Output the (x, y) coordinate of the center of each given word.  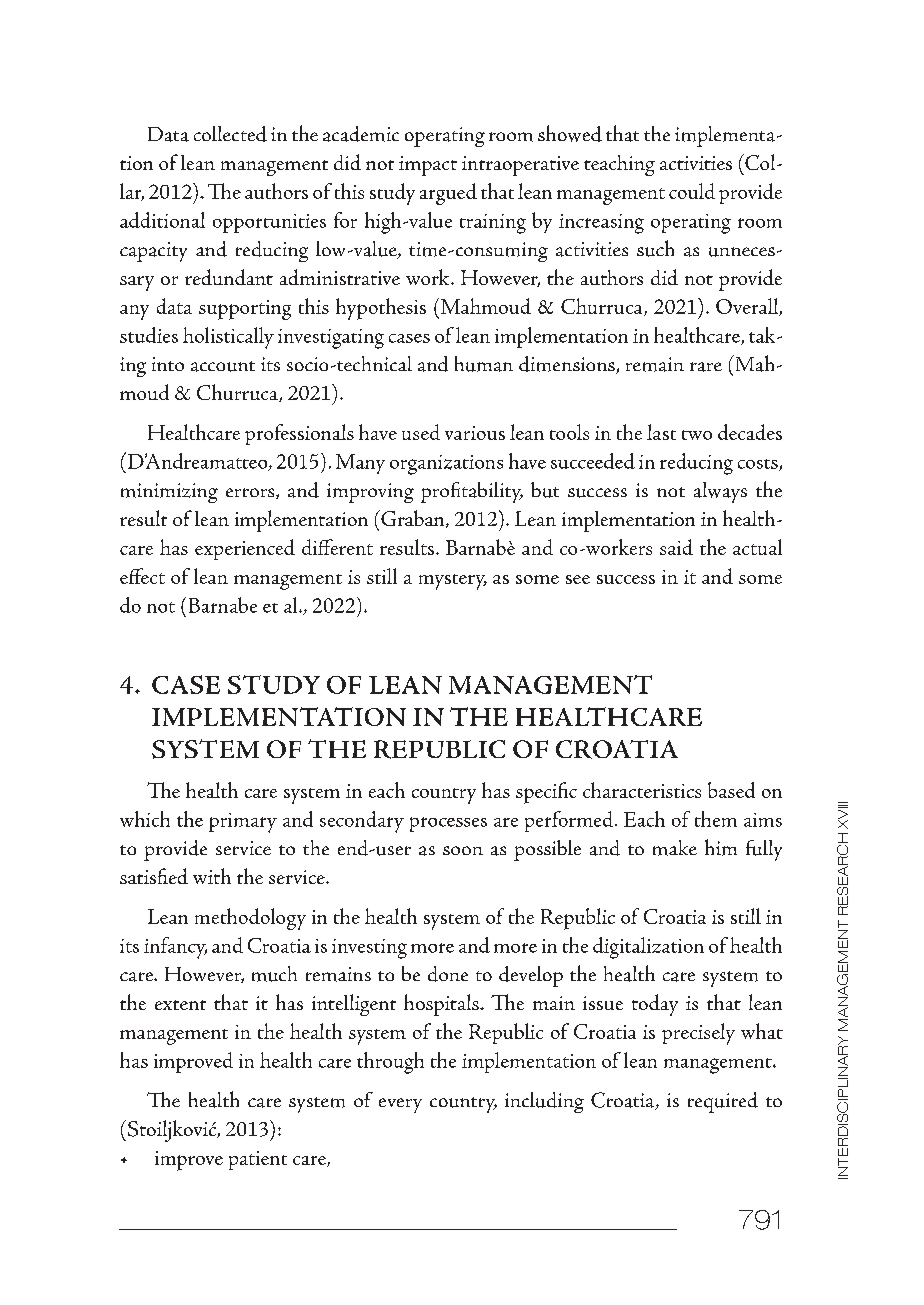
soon (463, 850)
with (212, 876)
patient (258, 1160)
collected (230, 134)
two (697, 435)
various (475, 433)
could (692, 191)
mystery (453, 582)
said (676, 547)
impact (428, 166)
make (675, 848)
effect (142, 576)
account (223, 366)
